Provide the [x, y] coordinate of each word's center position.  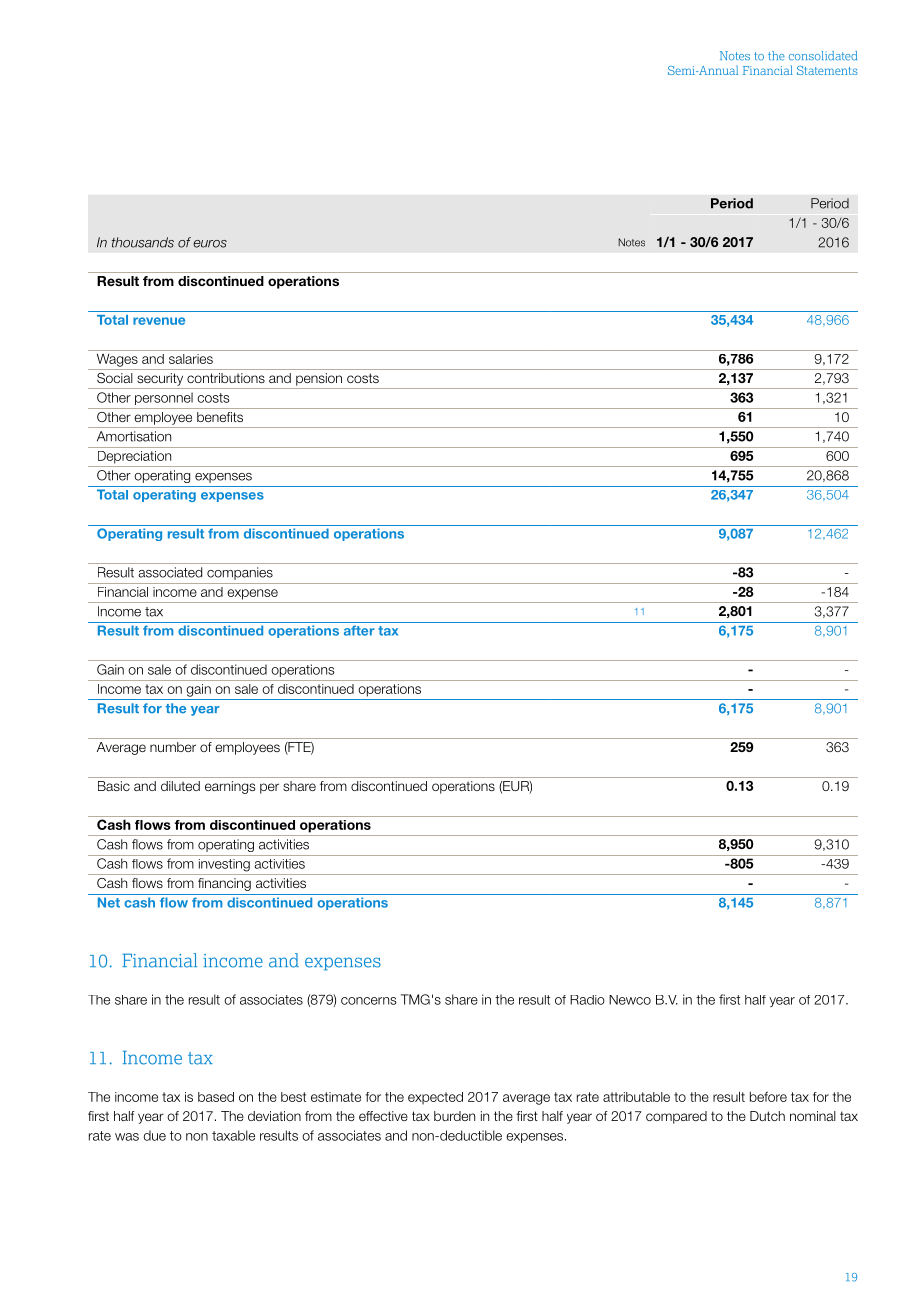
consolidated [823, 56]
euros [210, 244]
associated [170, 572]
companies [240, 573]
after [359, 630]
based [216, 1097]
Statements [827, 70]
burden [454, 1116]
